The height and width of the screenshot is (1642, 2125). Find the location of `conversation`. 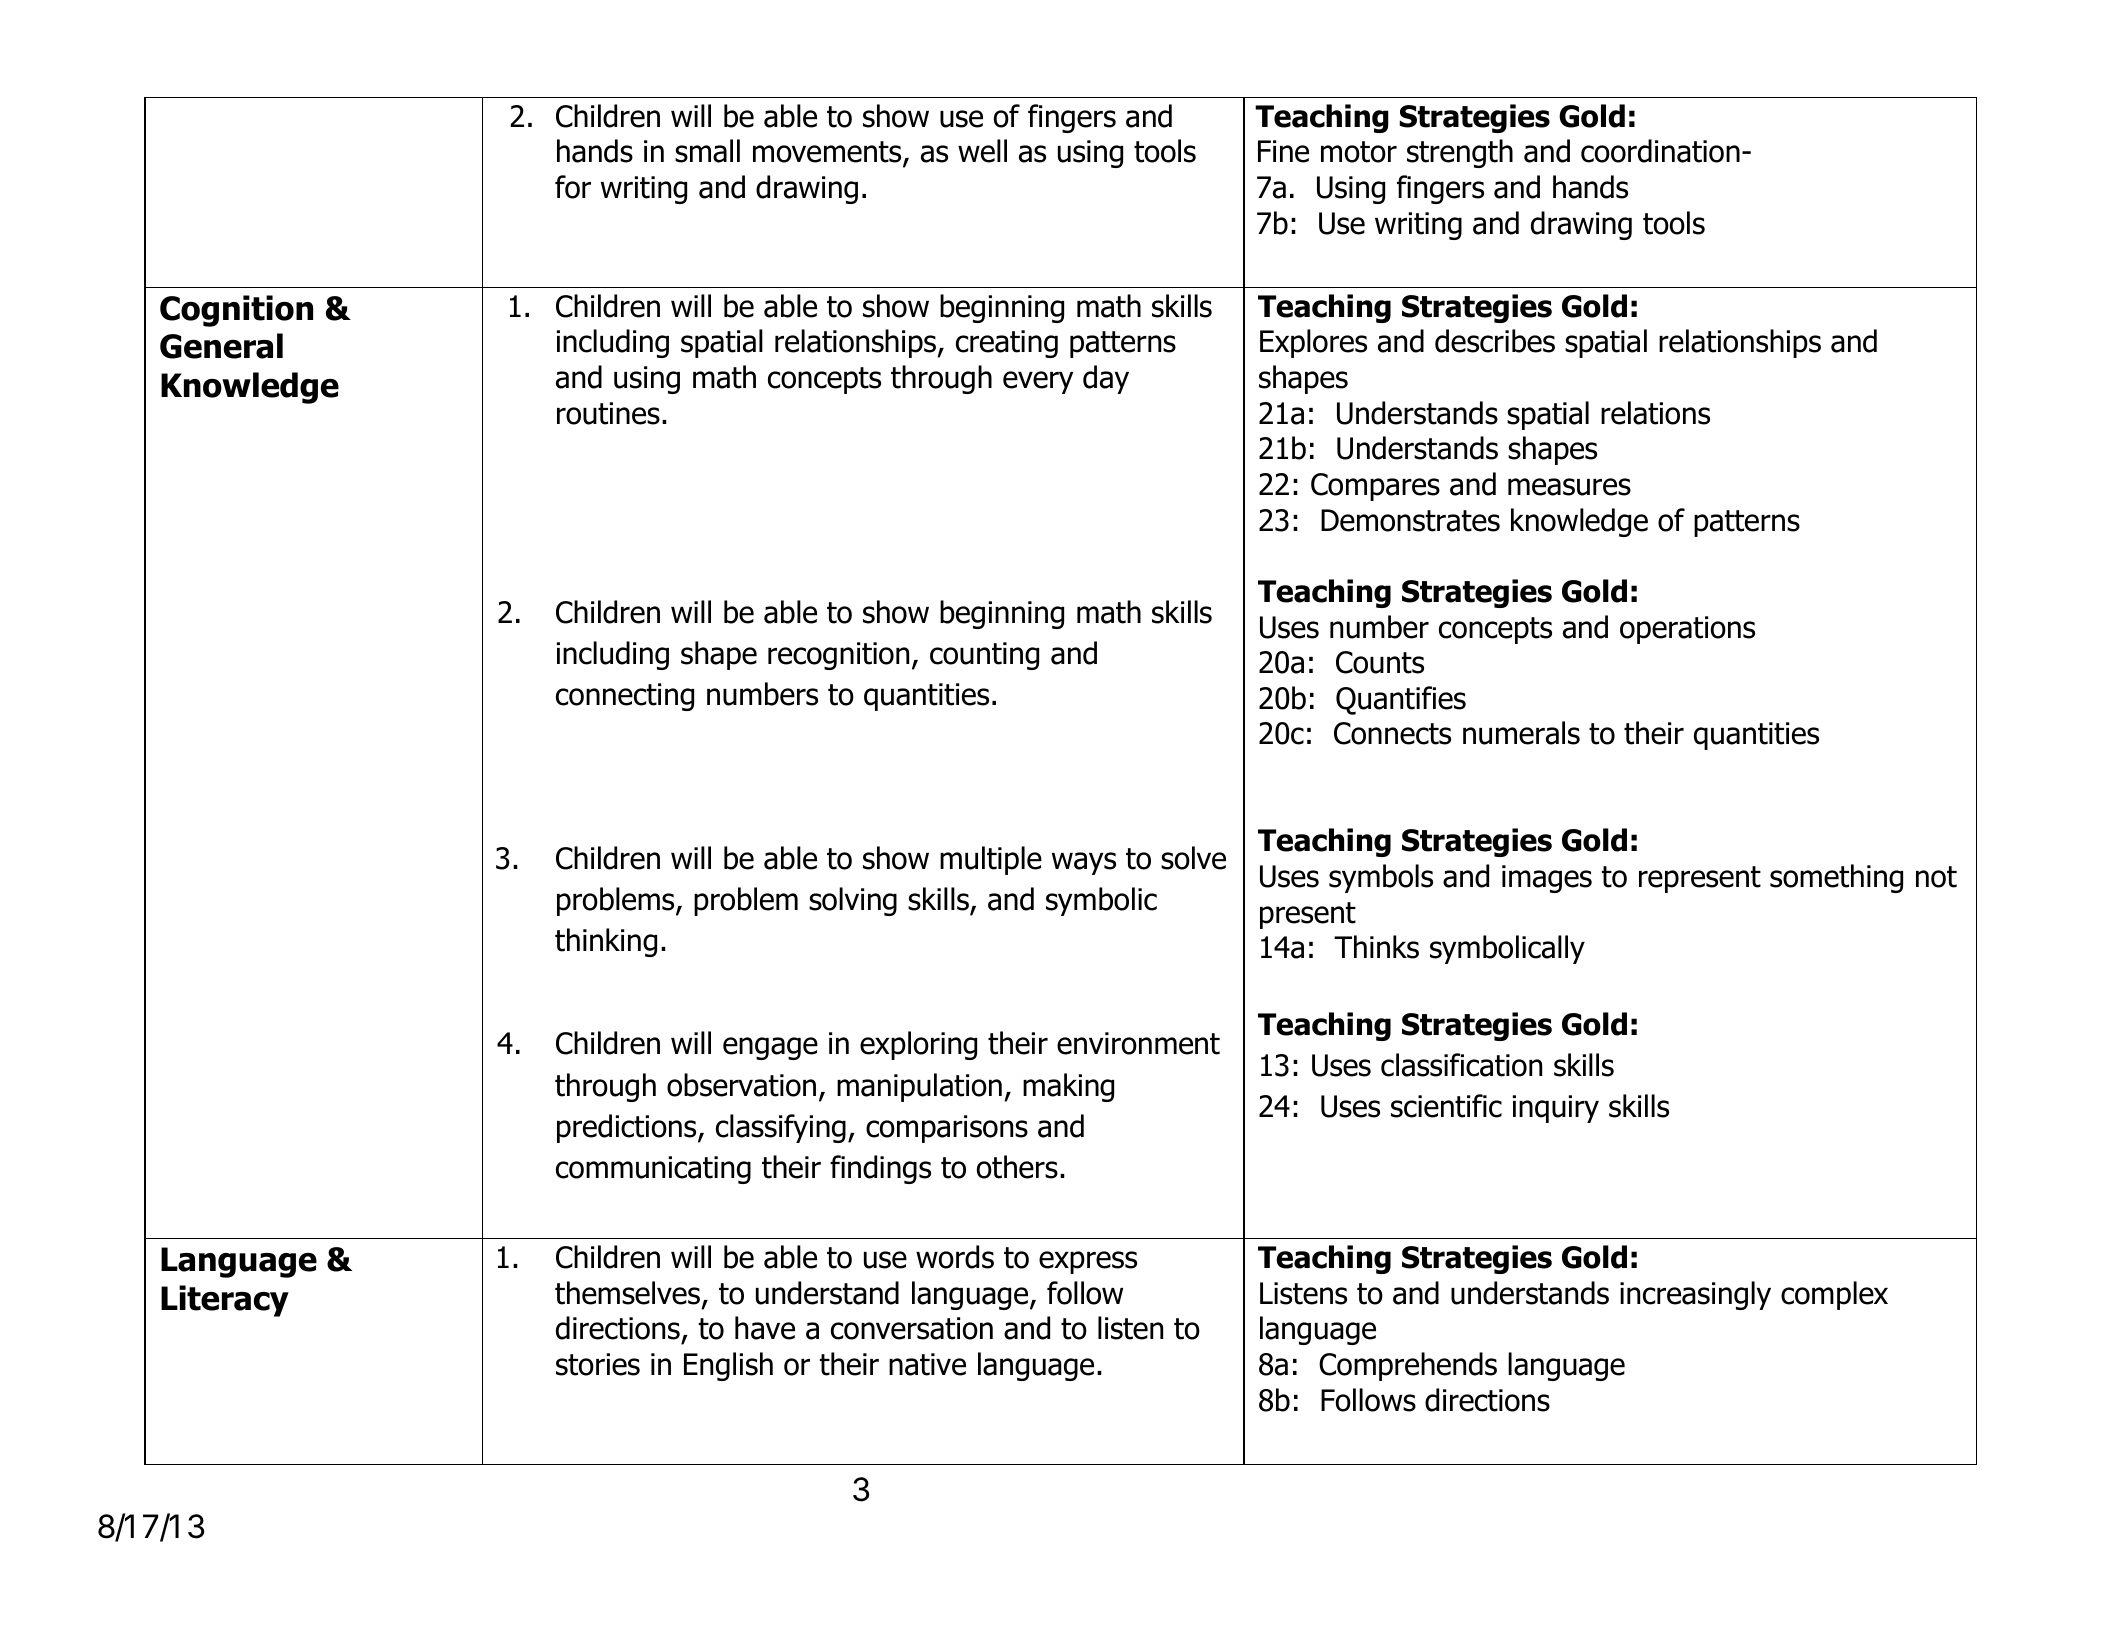

conversation is located at coordinates (912, 1328).
